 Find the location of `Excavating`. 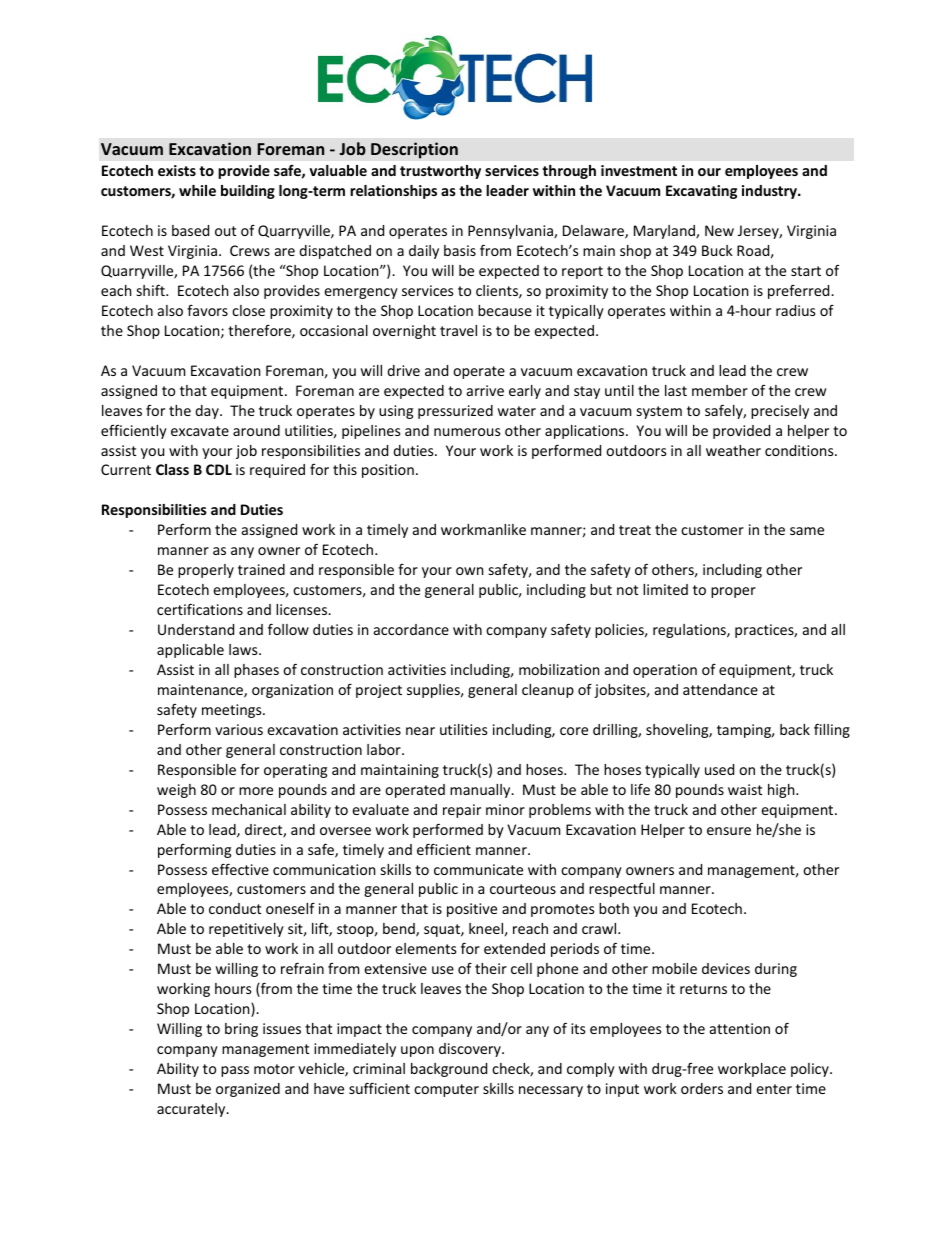

Excavating is located at coordinates (701, 192).
